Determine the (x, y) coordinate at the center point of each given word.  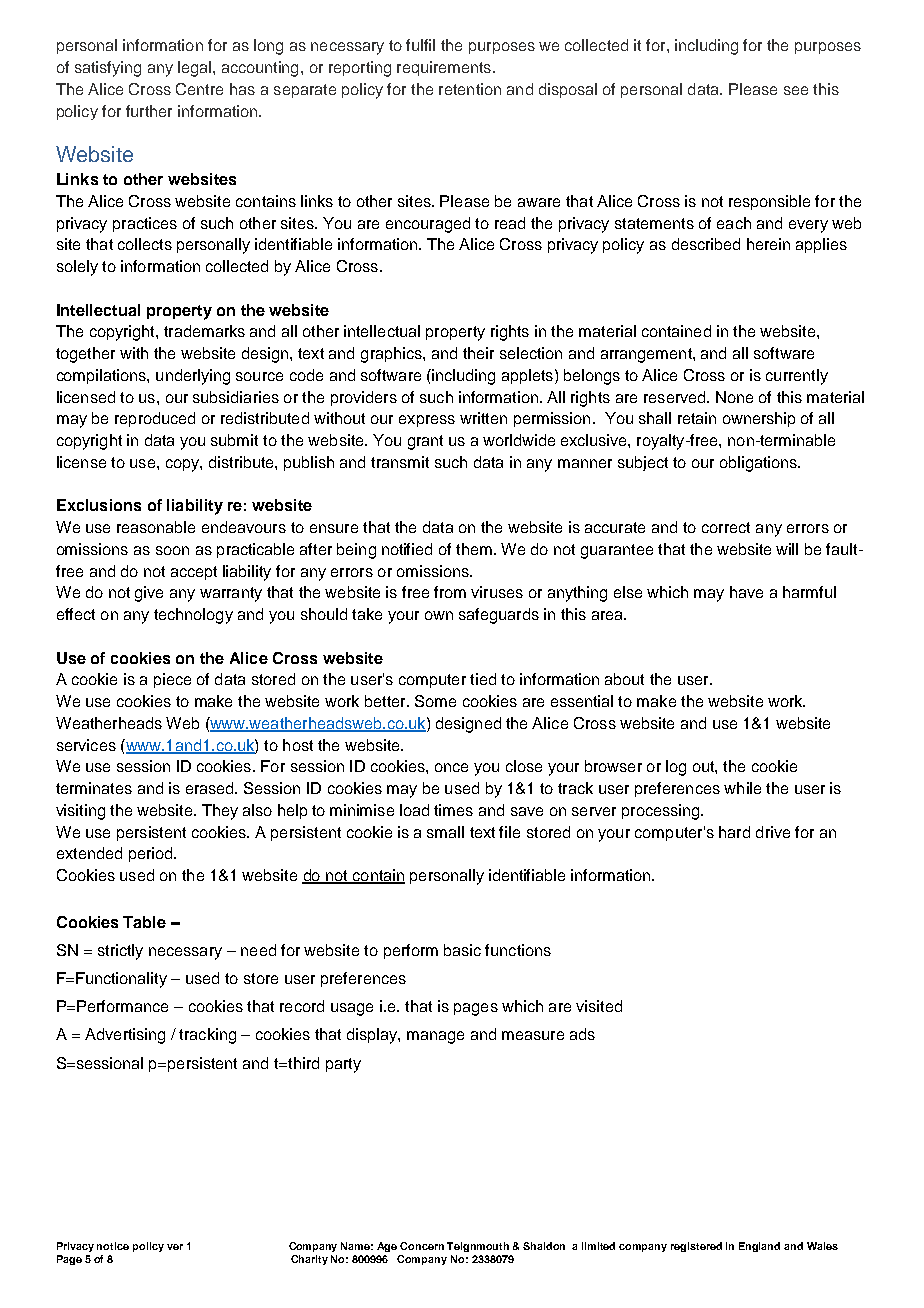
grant (425, 442)
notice (113, 1246)
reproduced (155, 419)
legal (194, 69)
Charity (309, 1260)
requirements (445, 68)
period (152, 854)
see (796, 90)
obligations (759, 464)
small (445, 832)
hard (734, 832)
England (759, 1247)
